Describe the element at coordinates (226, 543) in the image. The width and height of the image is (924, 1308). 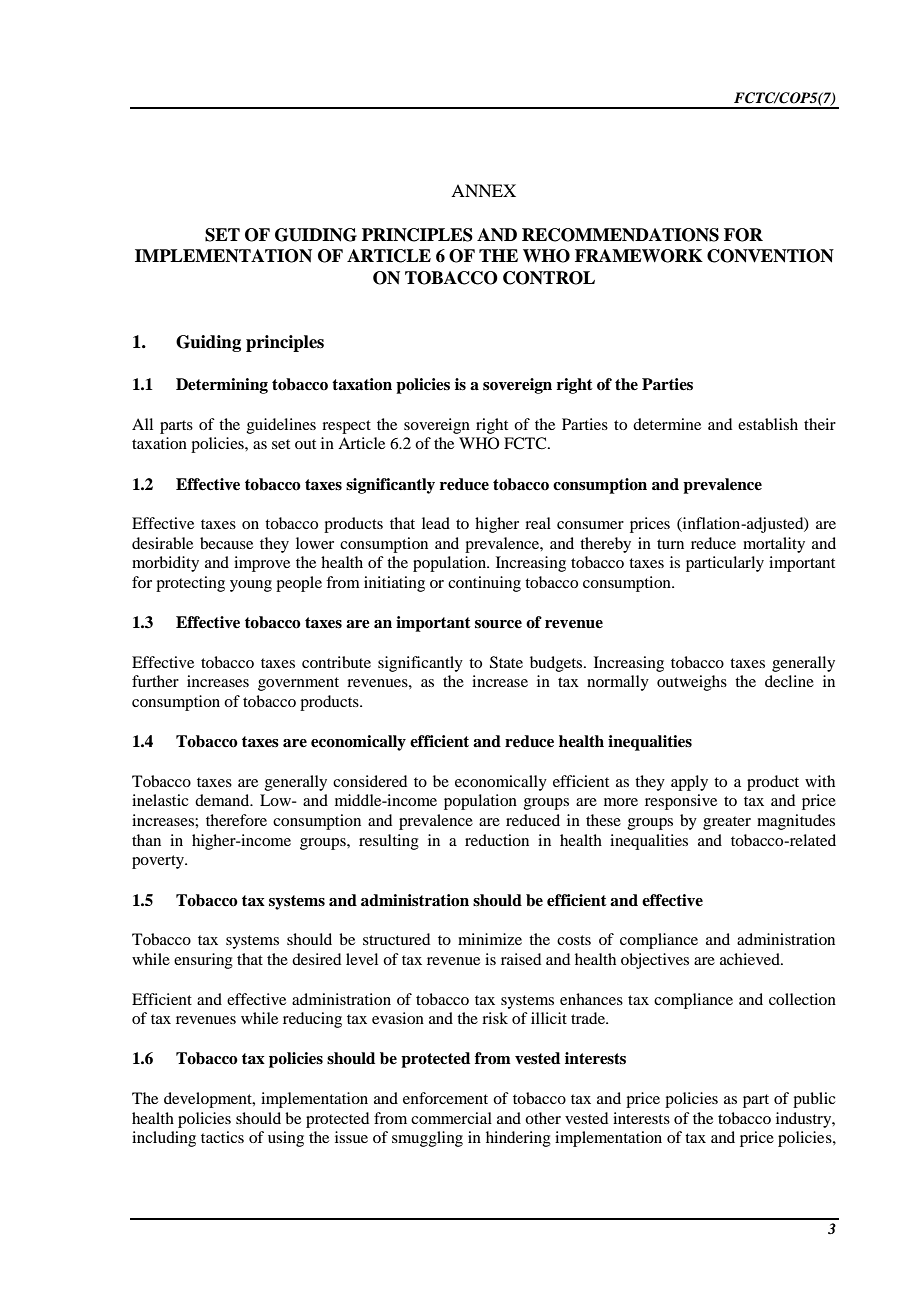
I see `because` at that location.
